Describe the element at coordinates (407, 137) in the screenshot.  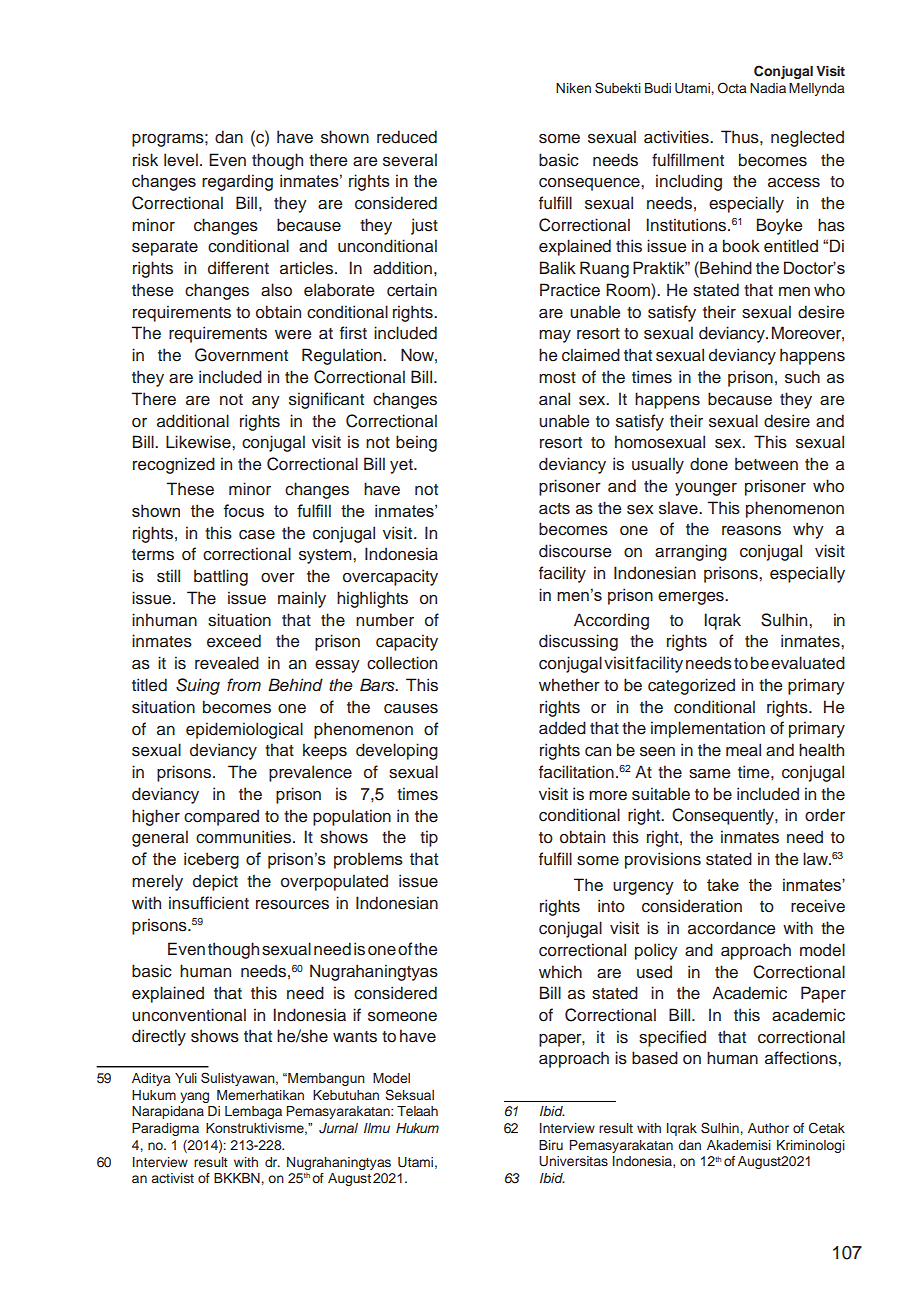
I see `reduced` at that location.
